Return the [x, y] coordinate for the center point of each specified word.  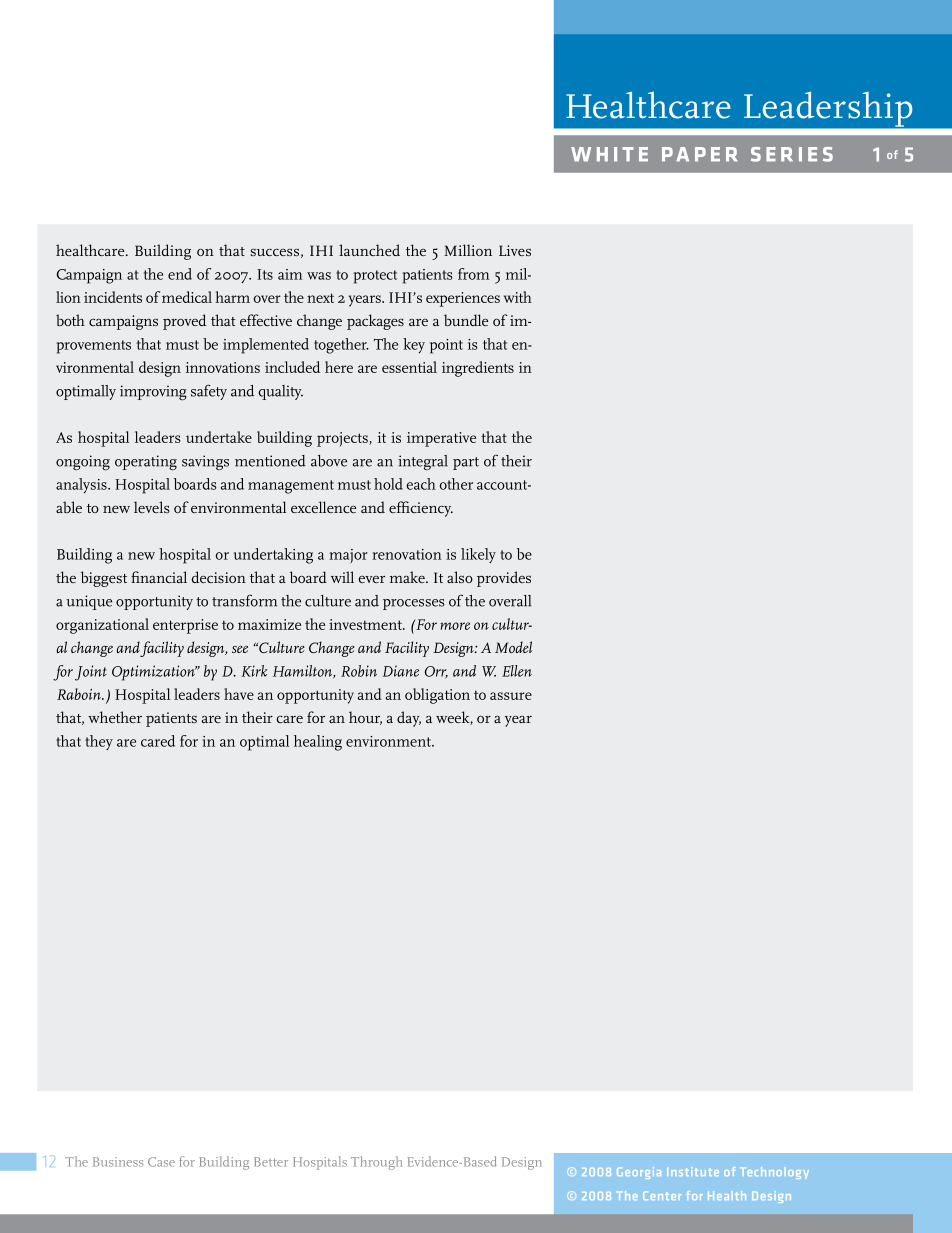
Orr [436, 672]
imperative [441, 439]
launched [369, 250]
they [99, 742]
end [180, 274]
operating [146, 463]
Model [513, 647]
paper [700, 154]
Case [161, 1162]
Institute [693, 1171]
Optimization [155, 673]
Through [377, 1163]
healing [318, 743]
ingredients [478, 369]
